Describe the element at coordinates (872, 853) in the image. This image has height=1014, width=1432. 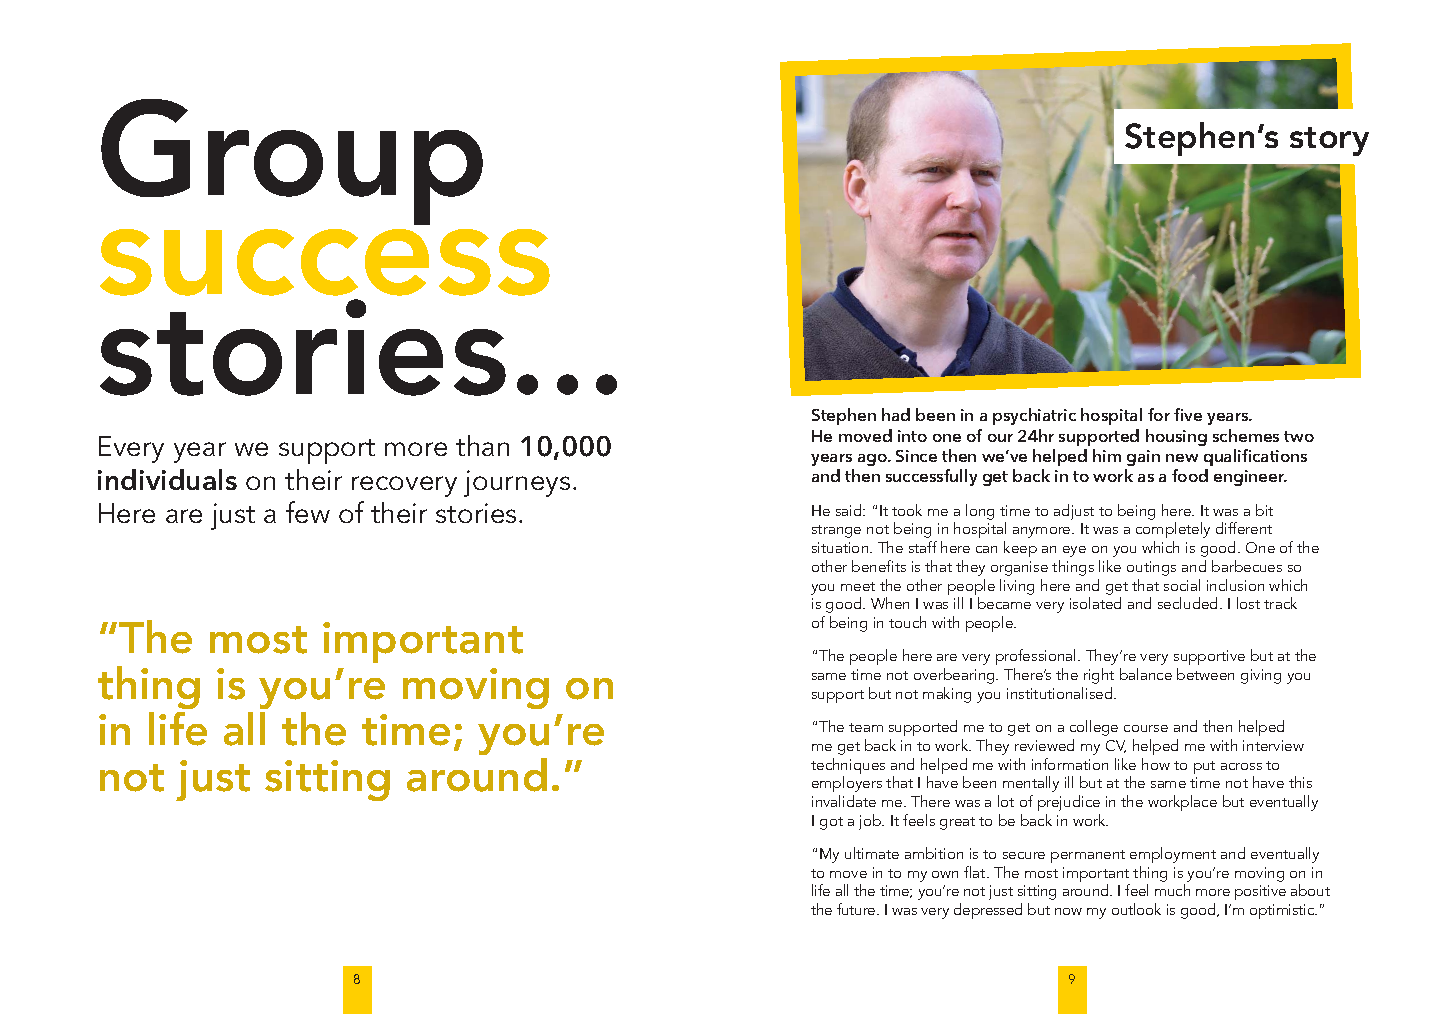
I see `ultimate` at that location.
